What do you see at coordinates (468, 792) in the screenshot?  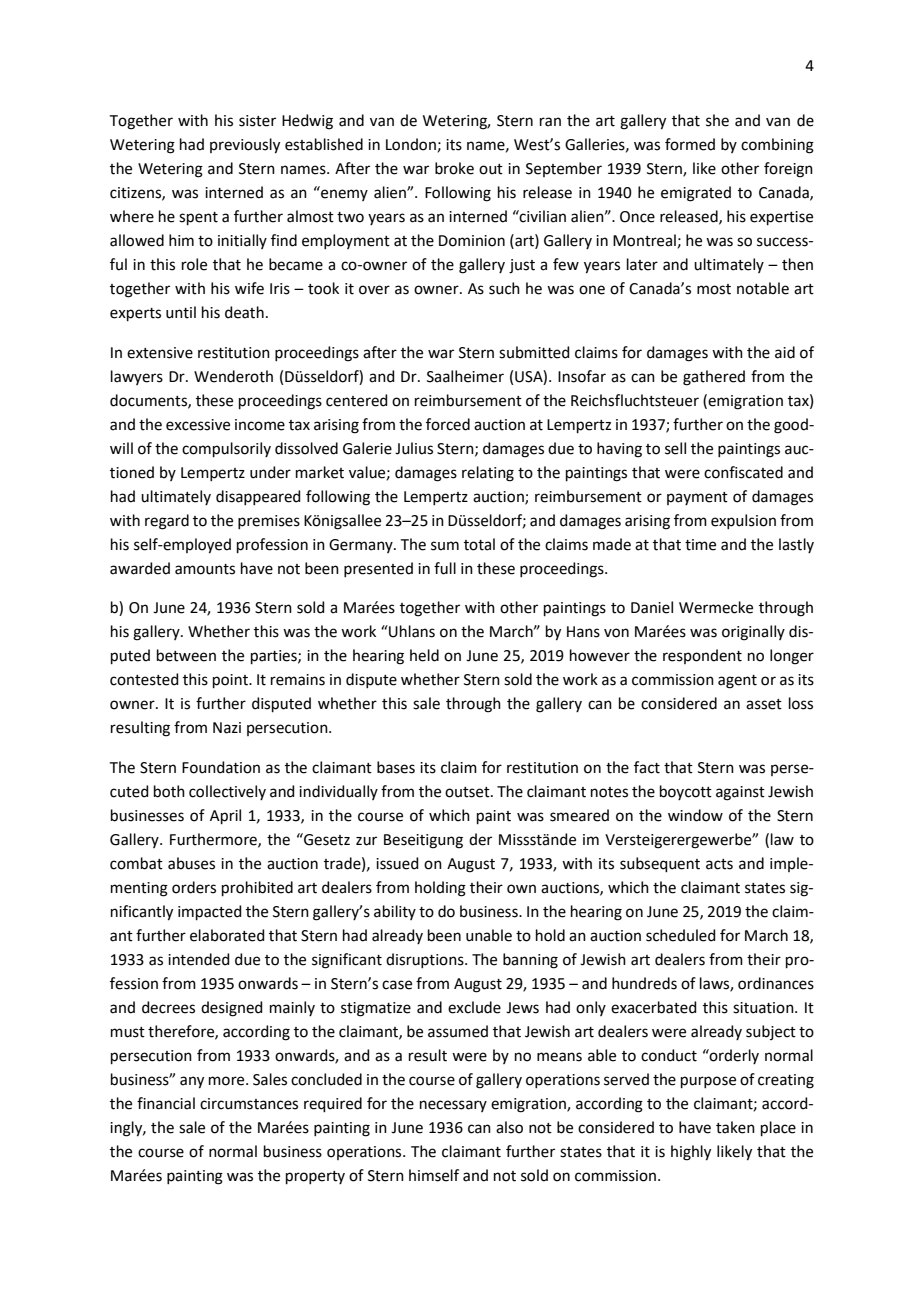 I see `outset` at bounding box center [468, 792].
